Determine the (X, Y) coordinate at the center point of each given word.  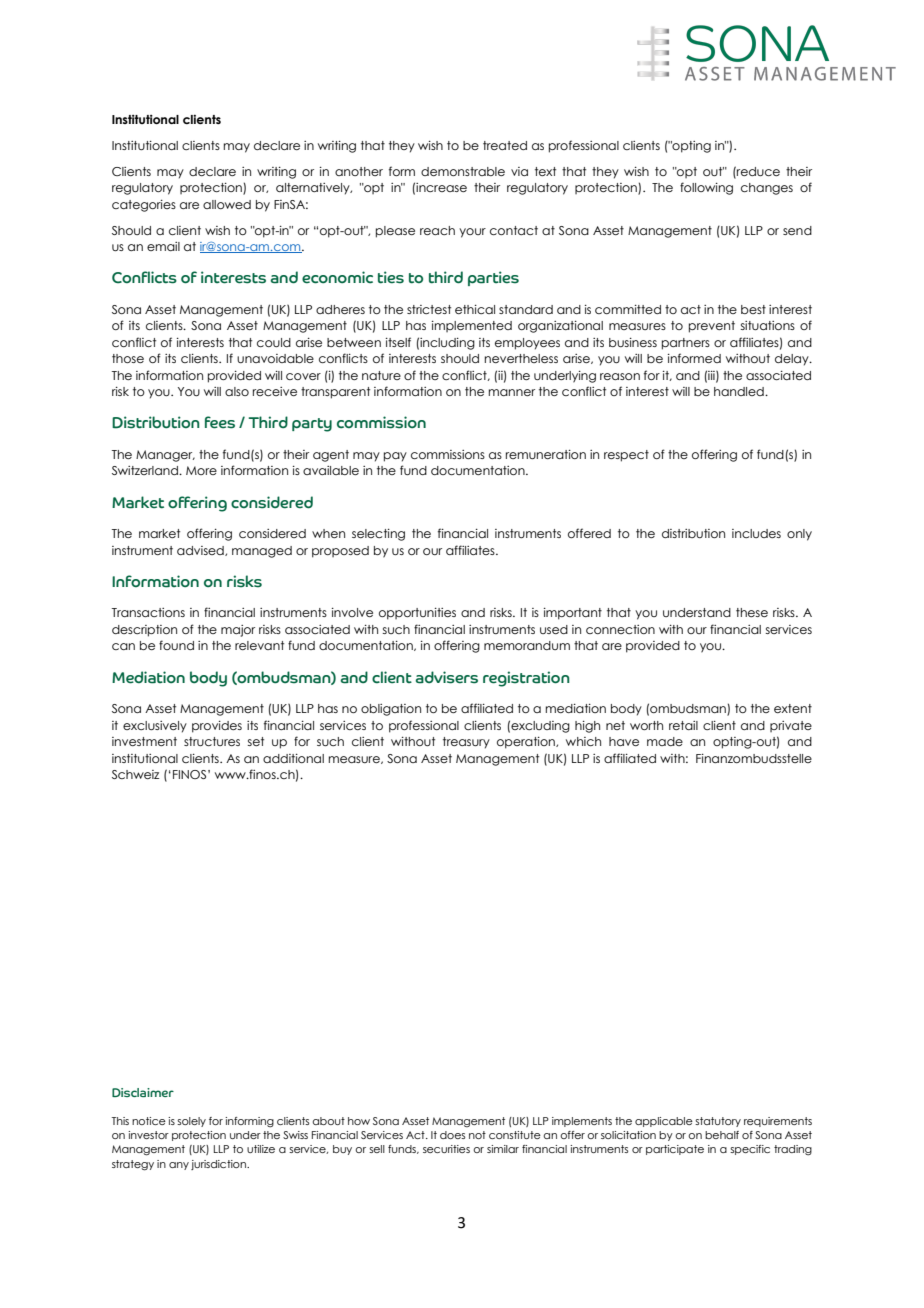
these (752, 612)
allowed (227, 204)
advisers (447, 677)
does (452, 1135)
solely (191, 1122)
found (176, 645)
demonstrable (463, 171)
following (706, 188)
